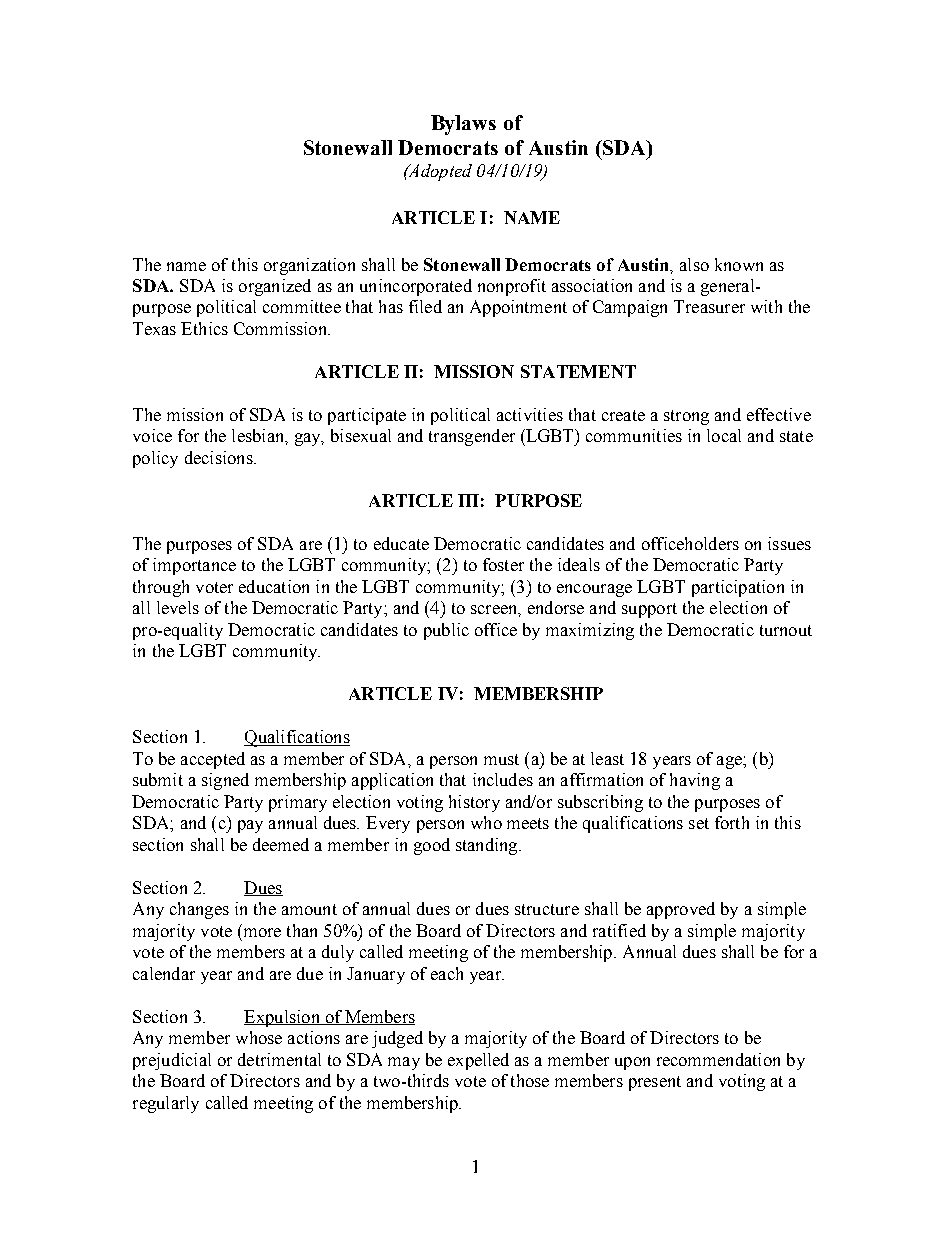 The image size is (952, 1233). I want to click on Treasurer, so click(709, 306).
